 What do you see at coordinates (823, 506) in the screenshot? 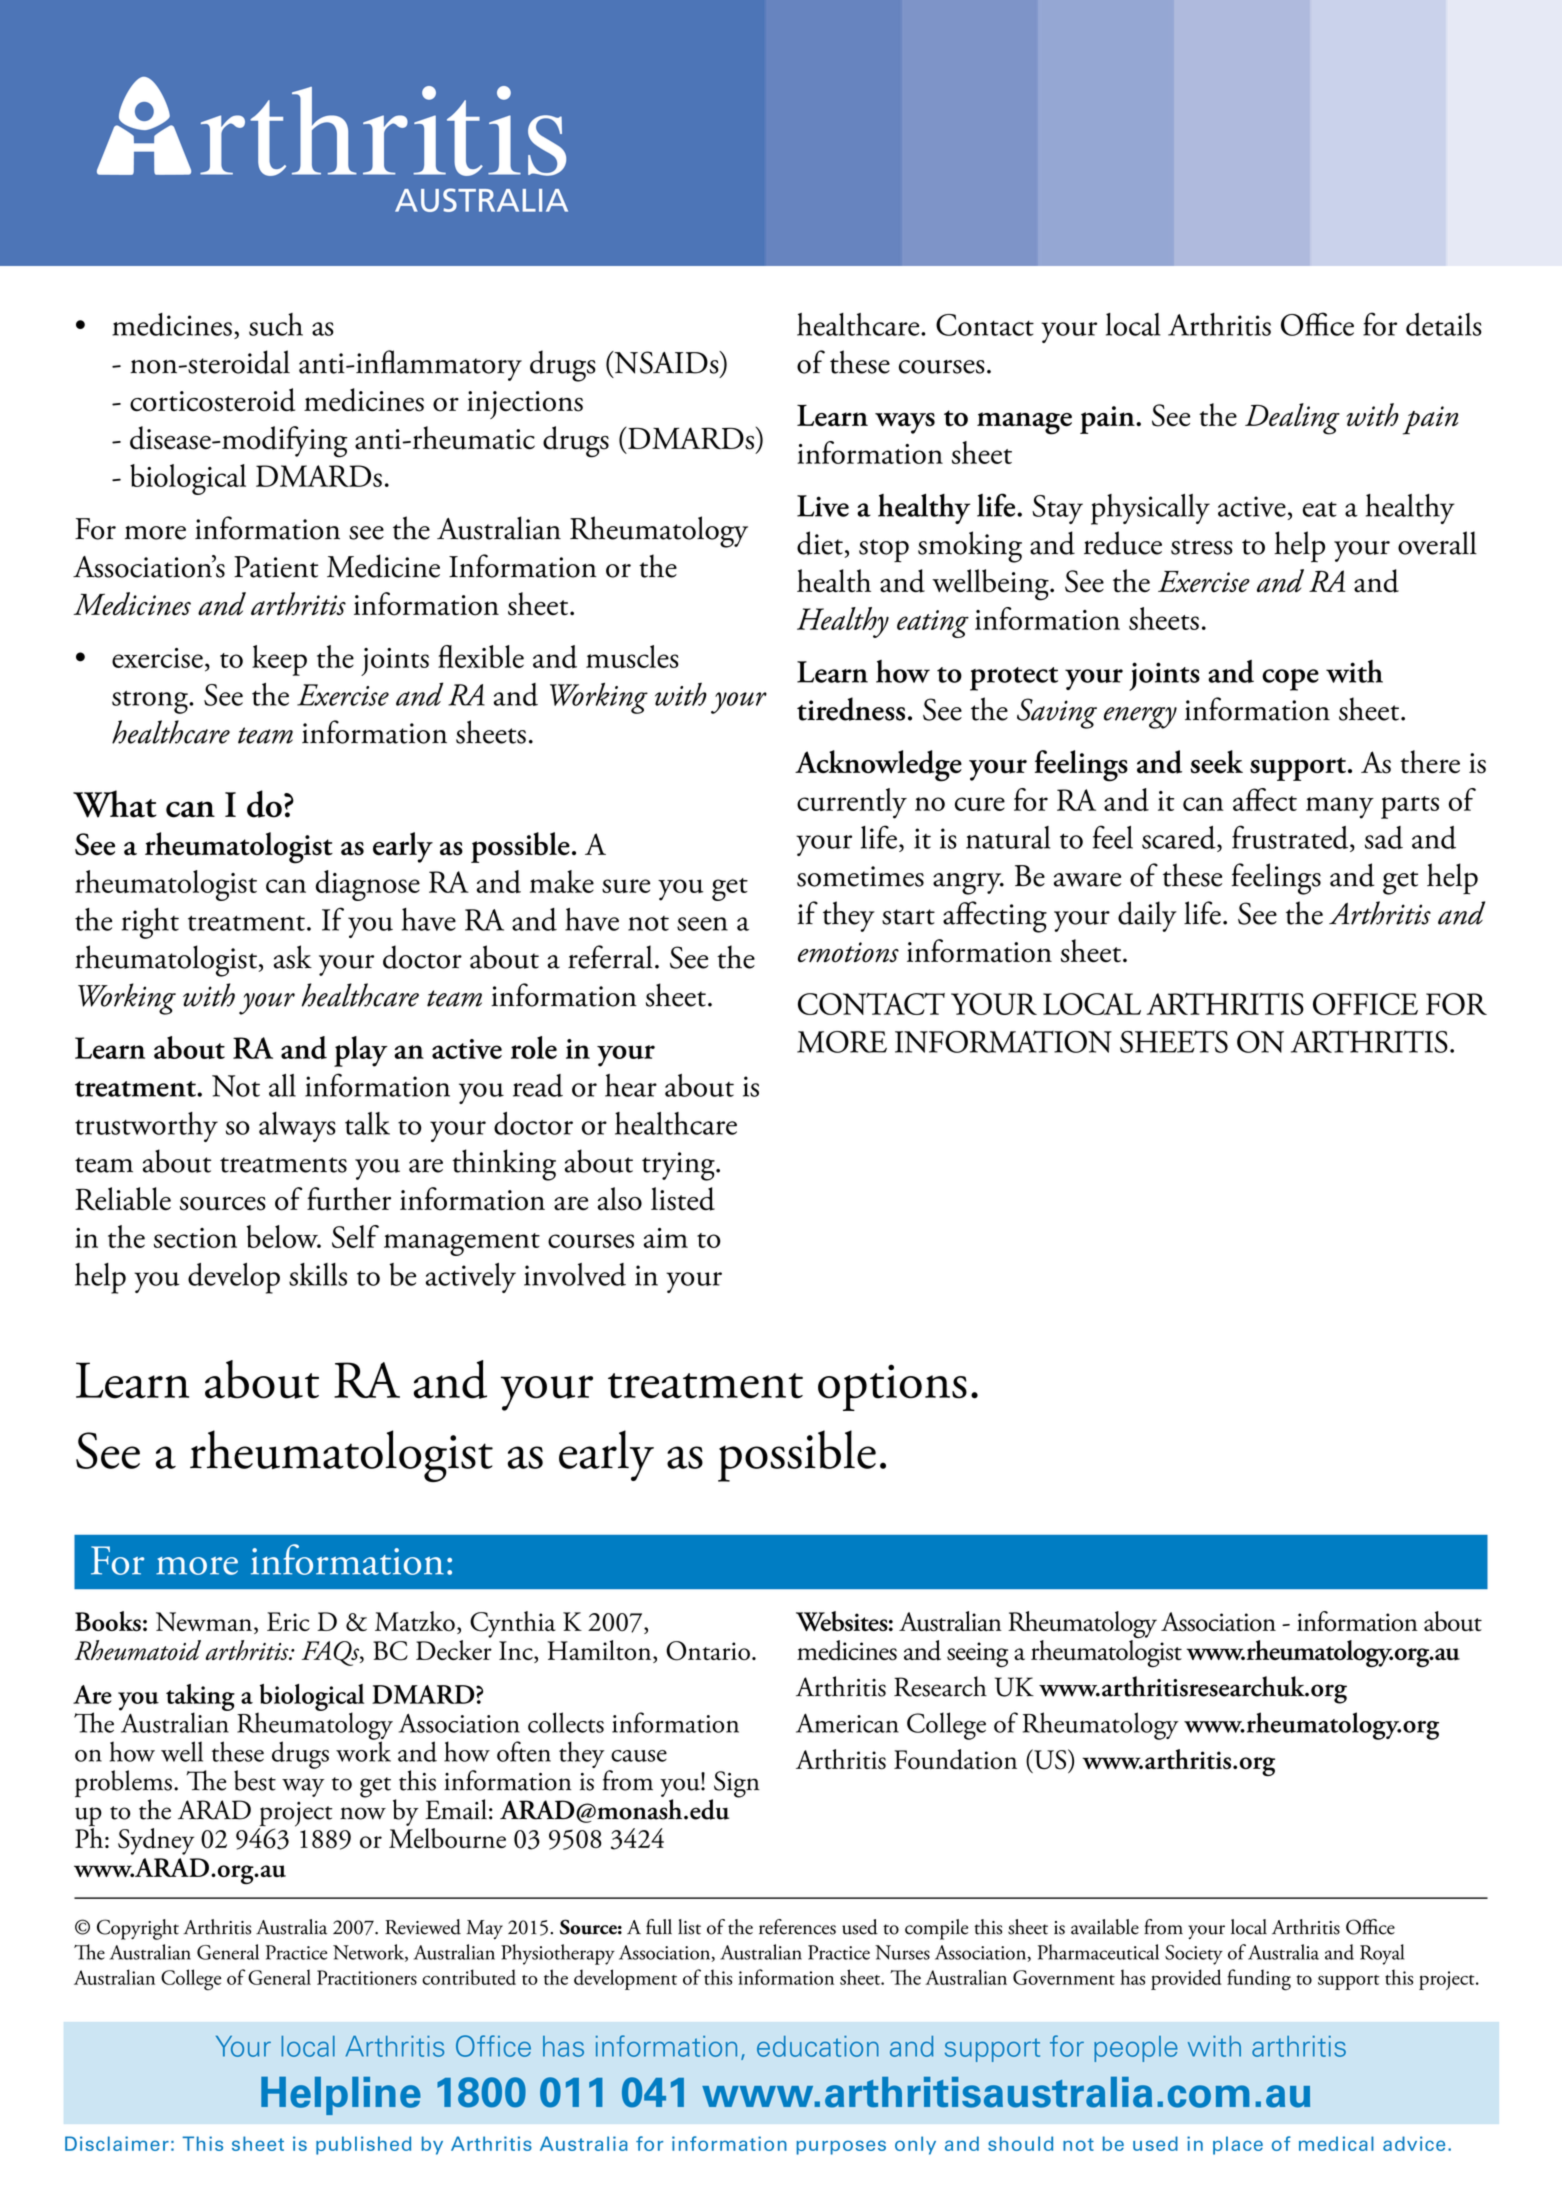
I see `Live` at bounding box center [823, 506].
